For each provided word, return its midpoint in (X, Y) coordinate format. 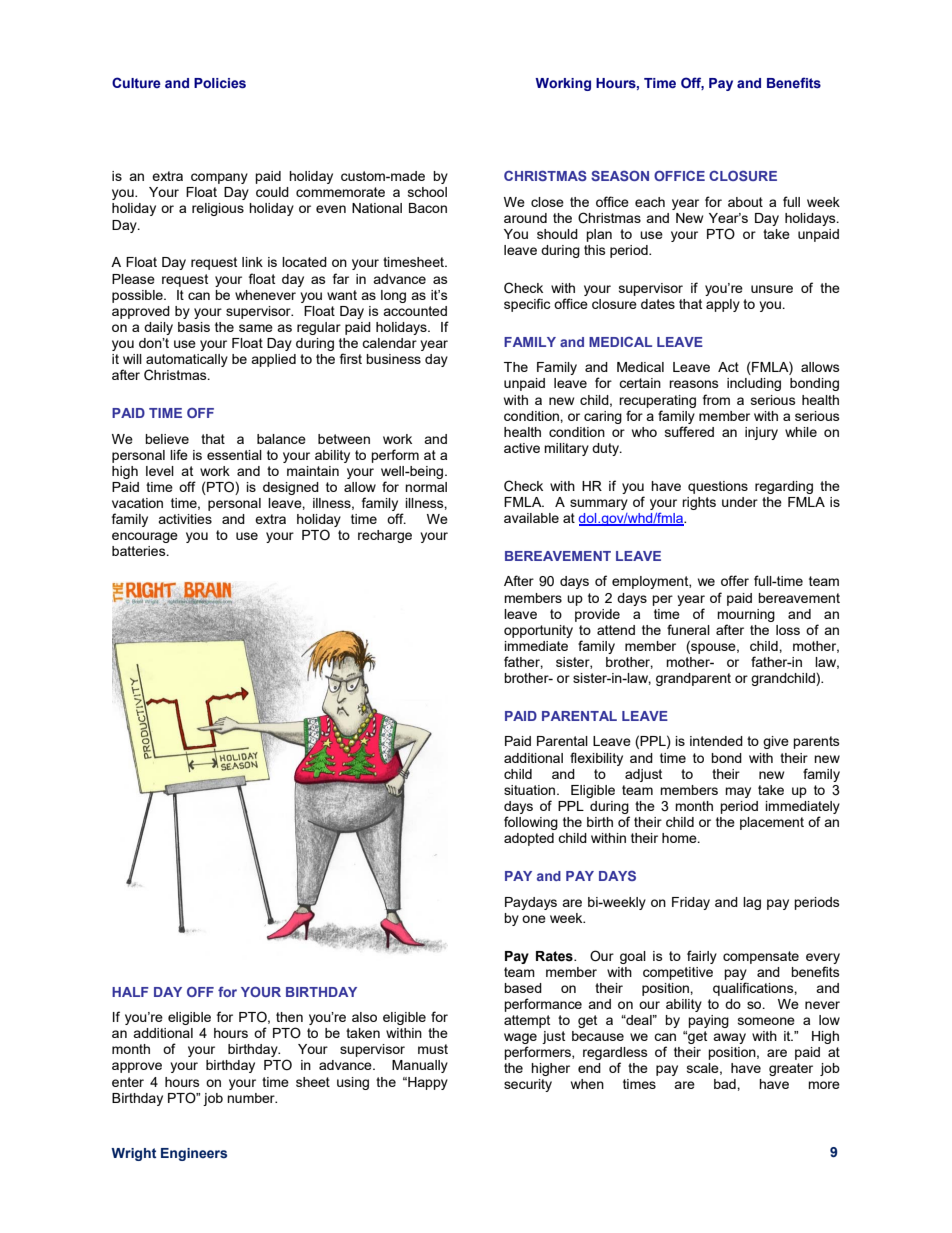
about (745, 202)
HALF (130, 992)
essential (234, 455)
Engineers (194, 1154)
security (528, 1085)
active (522, 448)
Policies (220, 83)
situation (531, 790)
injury (761, 433)
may (738, 792)
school (427, 192)
